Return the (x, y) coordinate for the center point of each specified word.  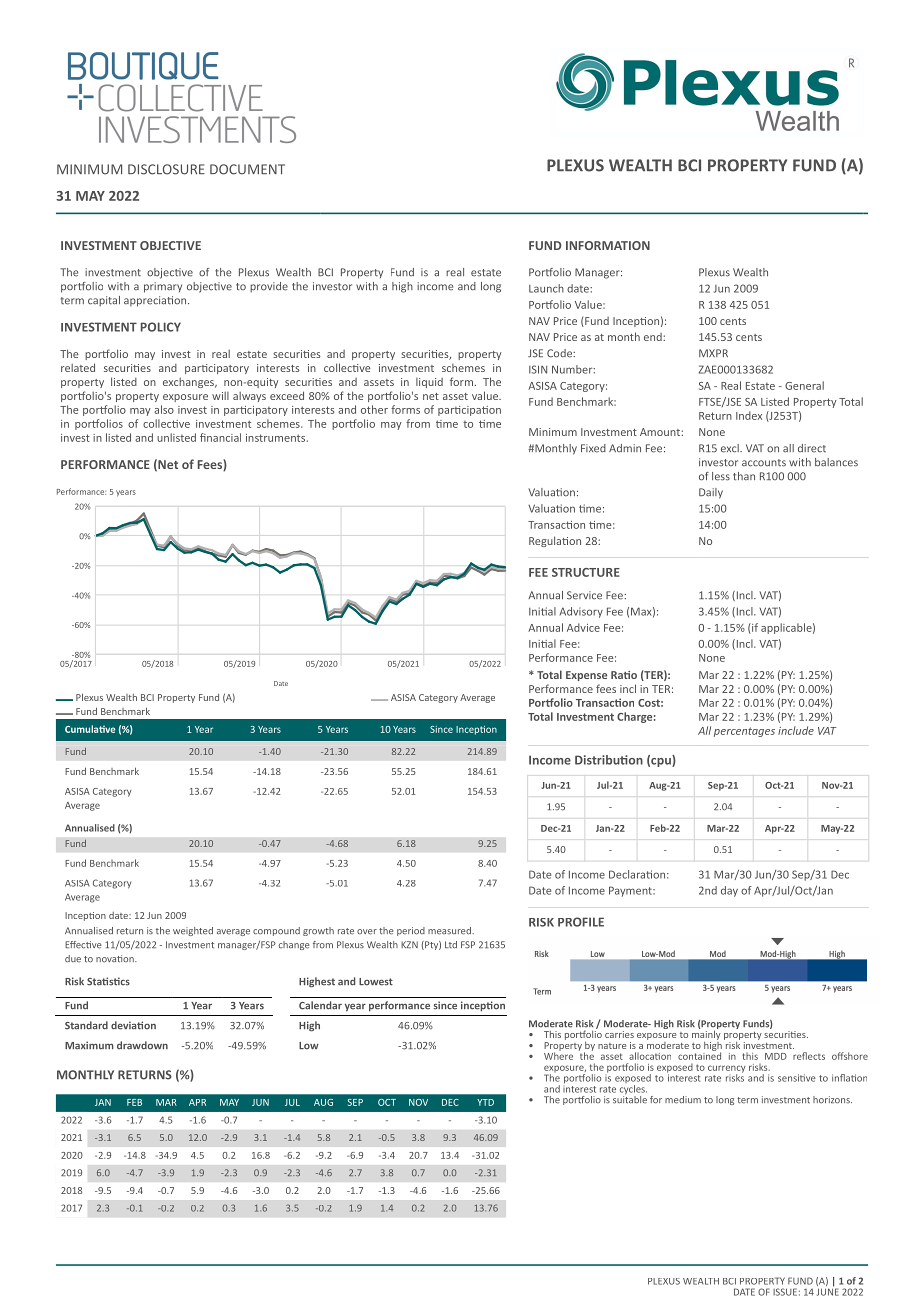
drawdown (142, 1045)
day (729, 891)
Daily (711, 493)
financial (220, 437)
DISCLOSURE (166, 169)
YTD (485, 1102)
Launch (546, 288)
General (804, 385)
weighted (193, 931)
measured (450, 931)
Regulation (555, 541)
